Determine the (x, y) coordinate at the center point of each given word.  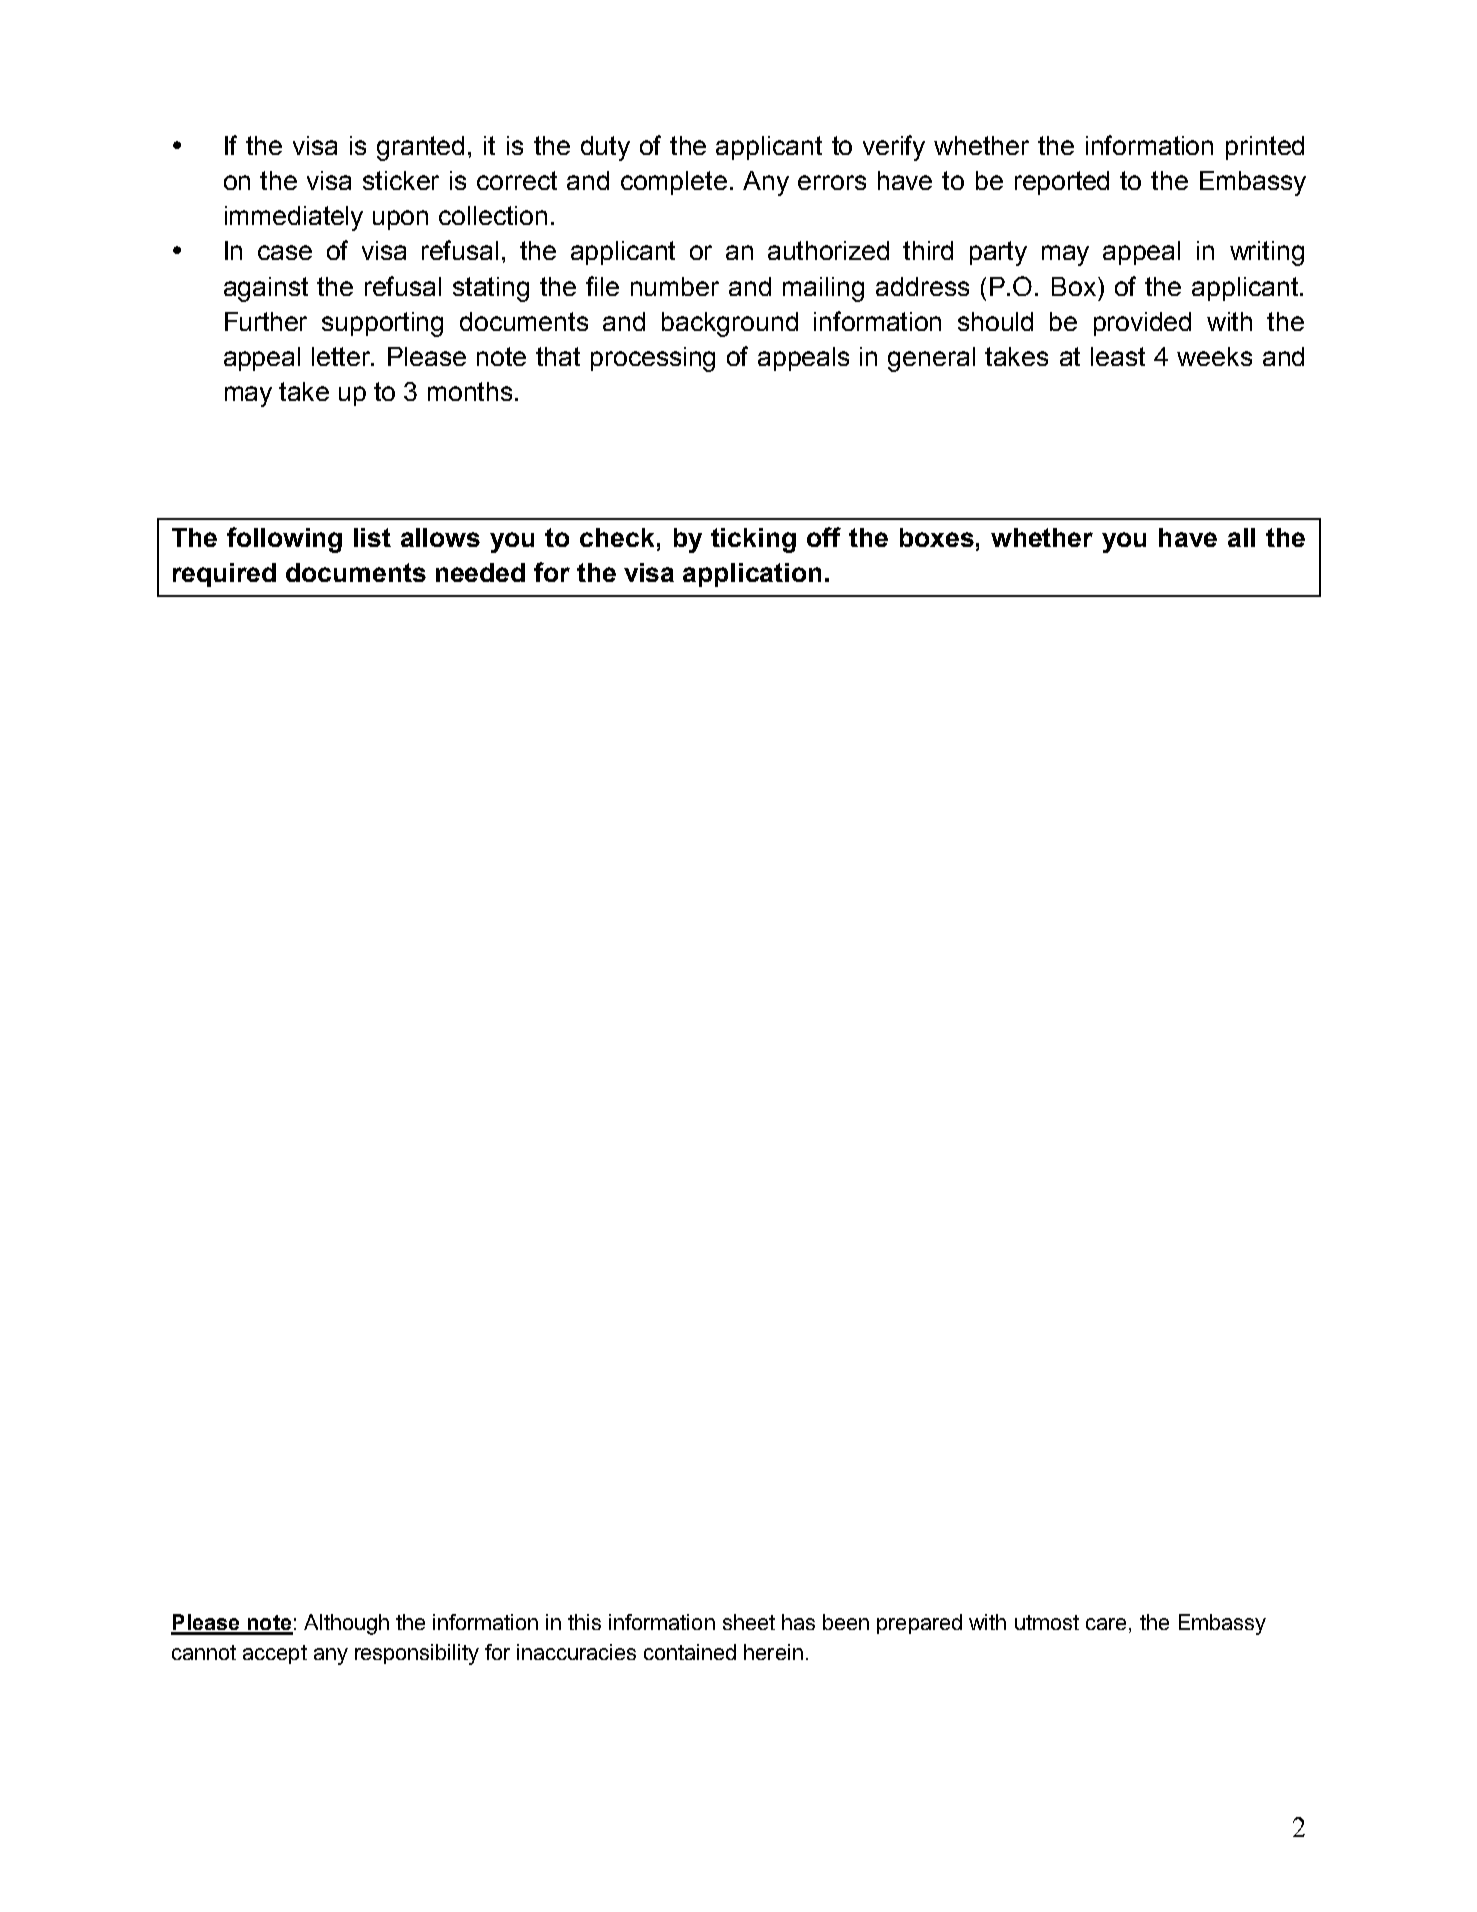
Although (346, 1624)
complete (674, 183)
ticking (753, 540)
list (372, 537)
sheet (749, 1622)
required (224, 575)
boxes (937, 537)
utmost (1047, 1622)
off (824, 537)
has (798, 1622)
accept (275, 1654)
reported (1062, 183)
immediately (294, 218)
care (1106, 1624)
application (752, 575)
